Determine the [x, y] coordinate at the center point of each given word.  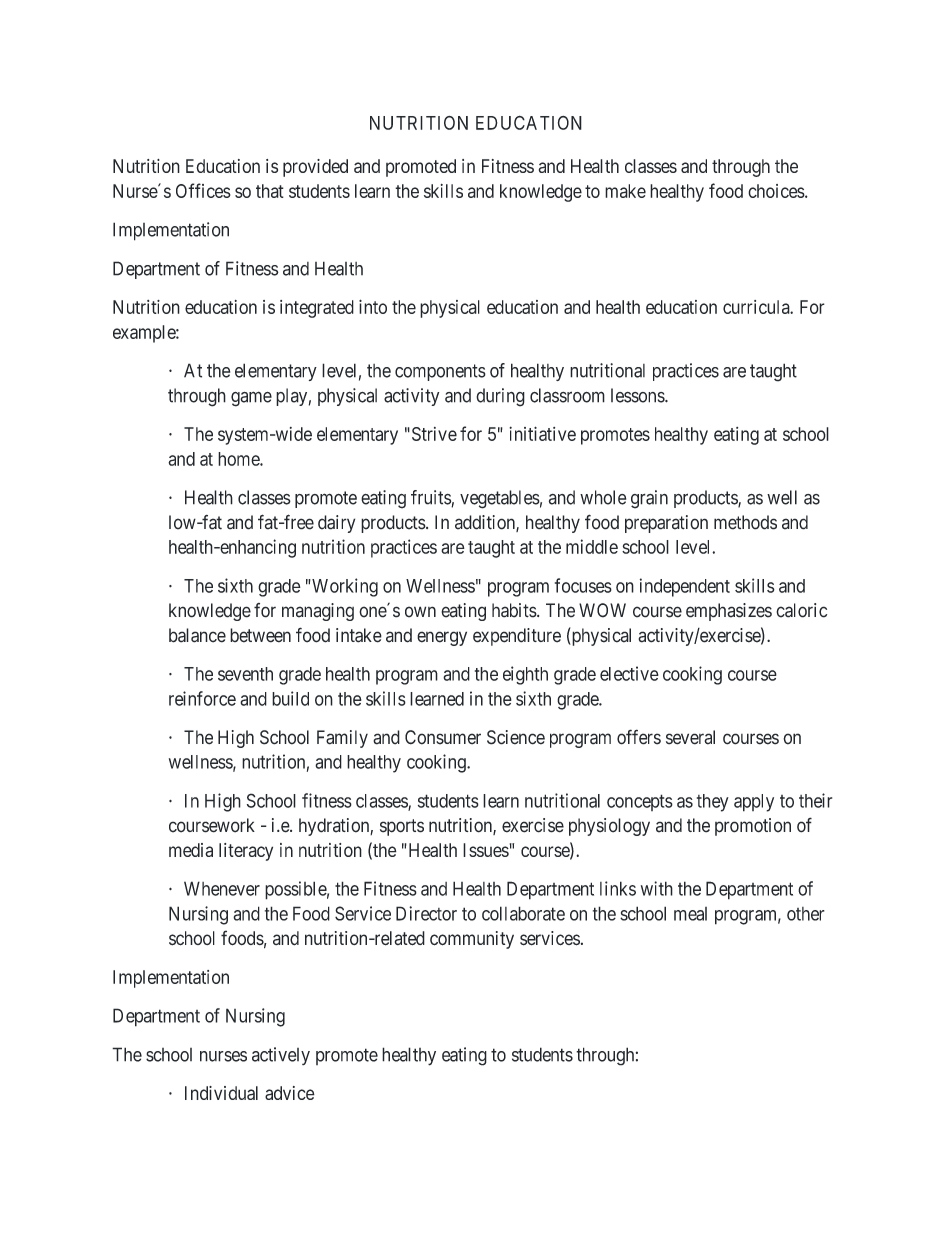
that [270, 191]
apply [754, 803]
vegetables [500, 499]
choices [776, 191]
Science [516, 737]
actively [281, 1056]
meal [690, 914]
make [625, 191]
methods [745, 522]
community [472, 940]
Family [342, 739]
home [239, 459]
